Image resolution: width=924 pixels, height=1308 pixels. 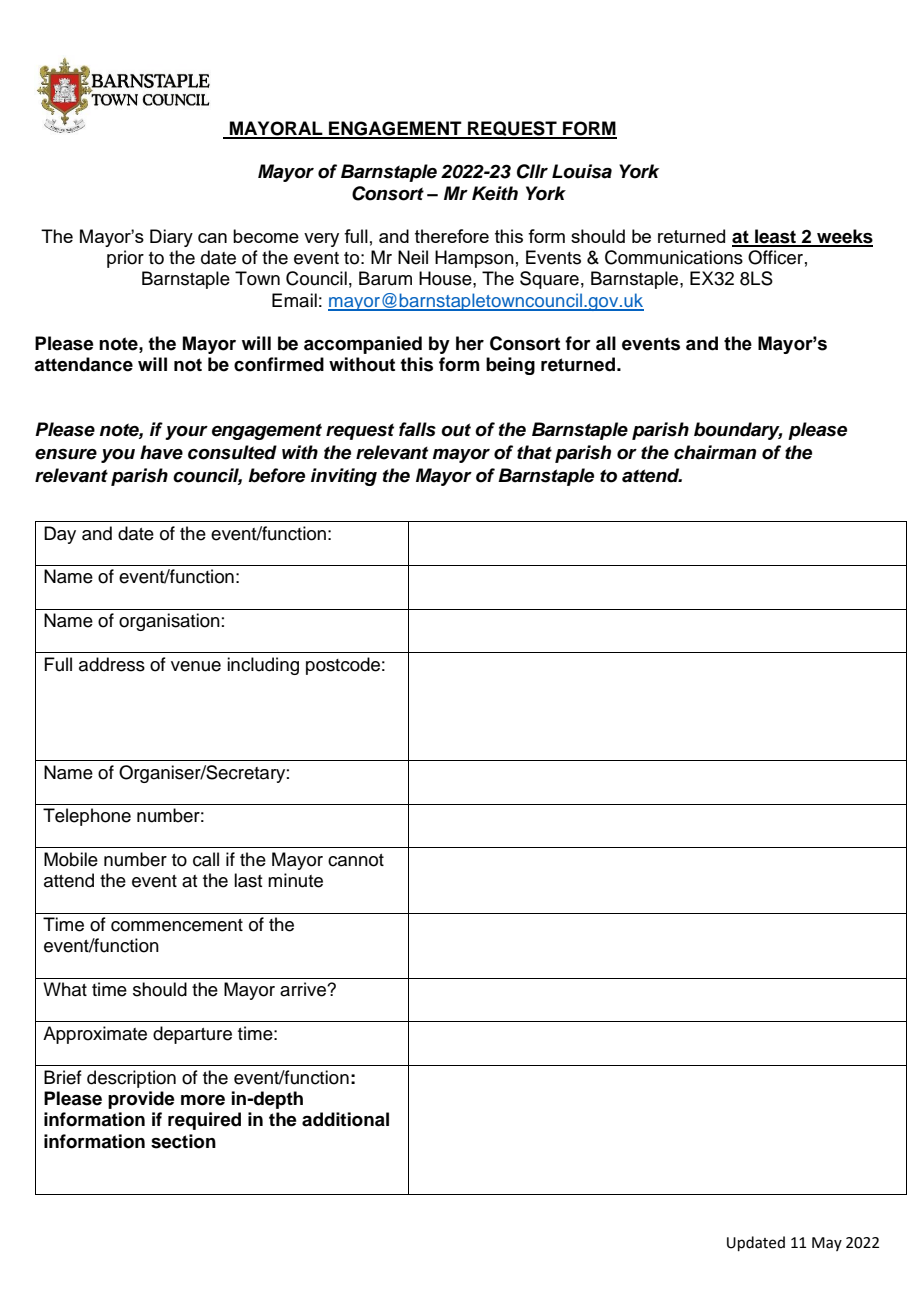 I want to click on Diary, so click(x=171, y=238).
